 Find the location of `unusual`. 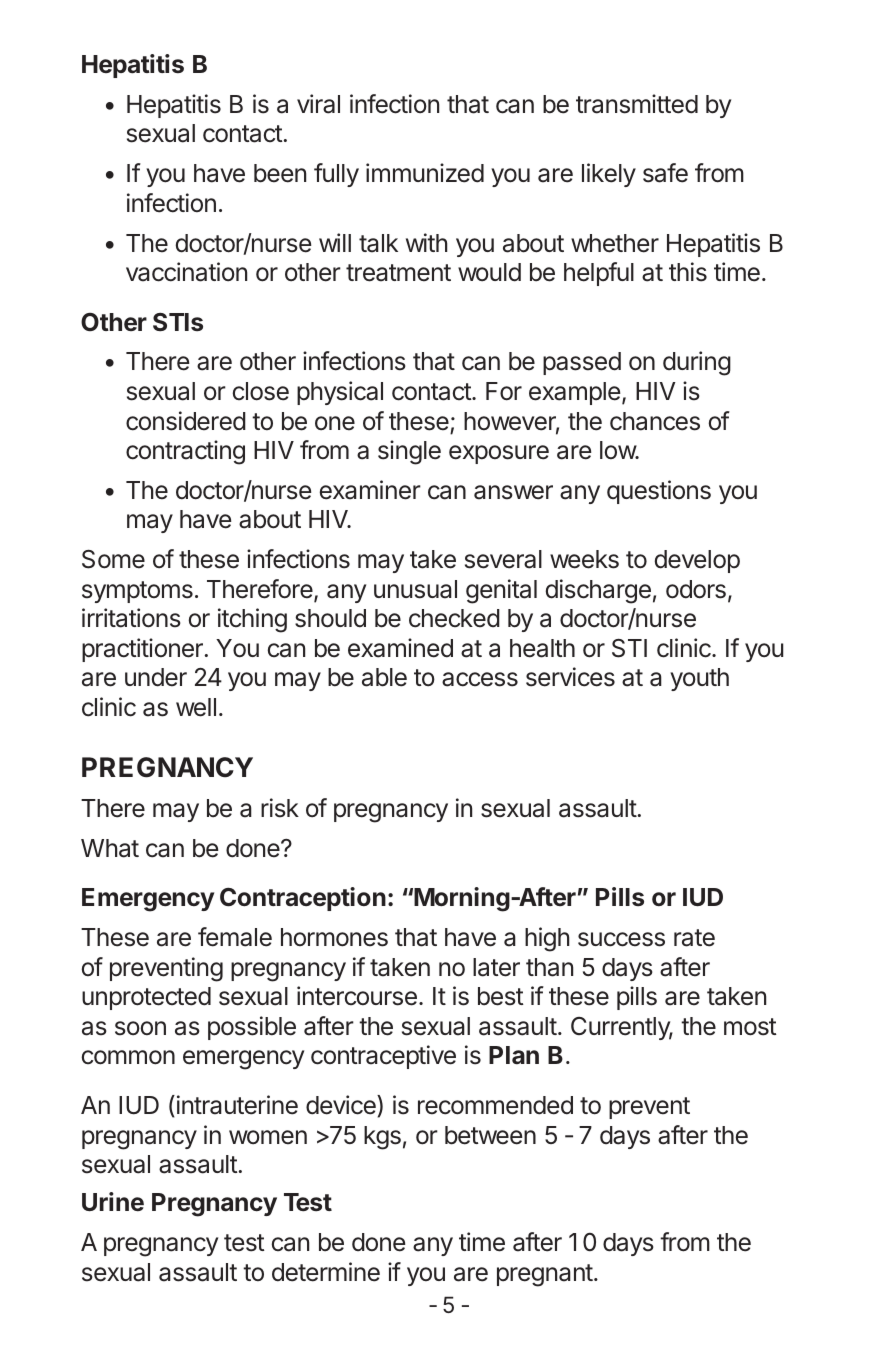

unusual is located at coordinates (415, 589).
